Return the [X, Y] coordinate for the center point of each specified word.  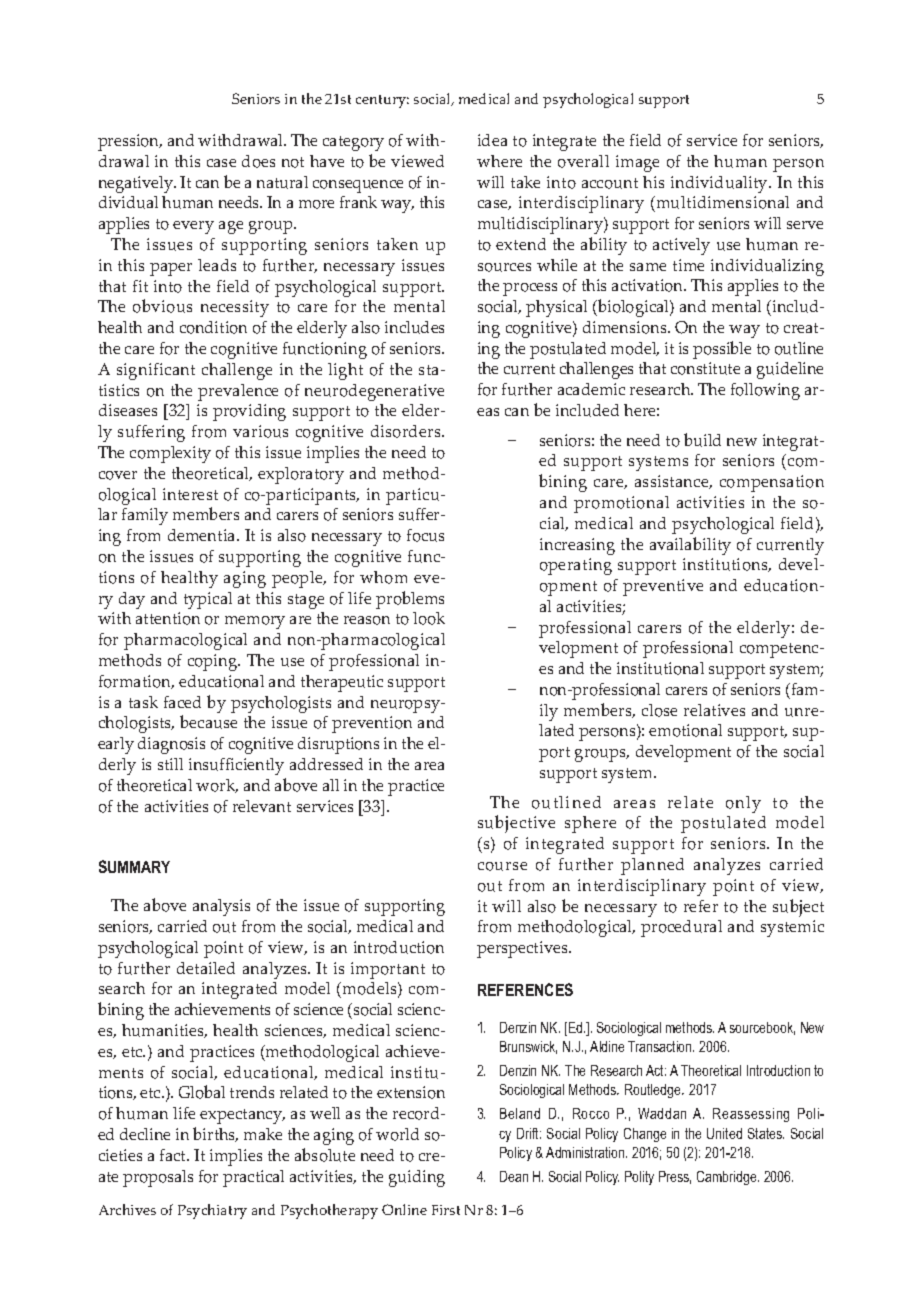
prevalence [238, 392]
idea [492, 140]
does [258, 161]
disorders [407, 431]
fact [174, 1155]
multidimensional [721, 204]
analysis [221, 907]
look [429, 618]
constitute [705, 368]
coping [214, 662]
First [446, 1210]
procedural [681, 928]
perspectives [523, 949]
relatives [714, 710]
